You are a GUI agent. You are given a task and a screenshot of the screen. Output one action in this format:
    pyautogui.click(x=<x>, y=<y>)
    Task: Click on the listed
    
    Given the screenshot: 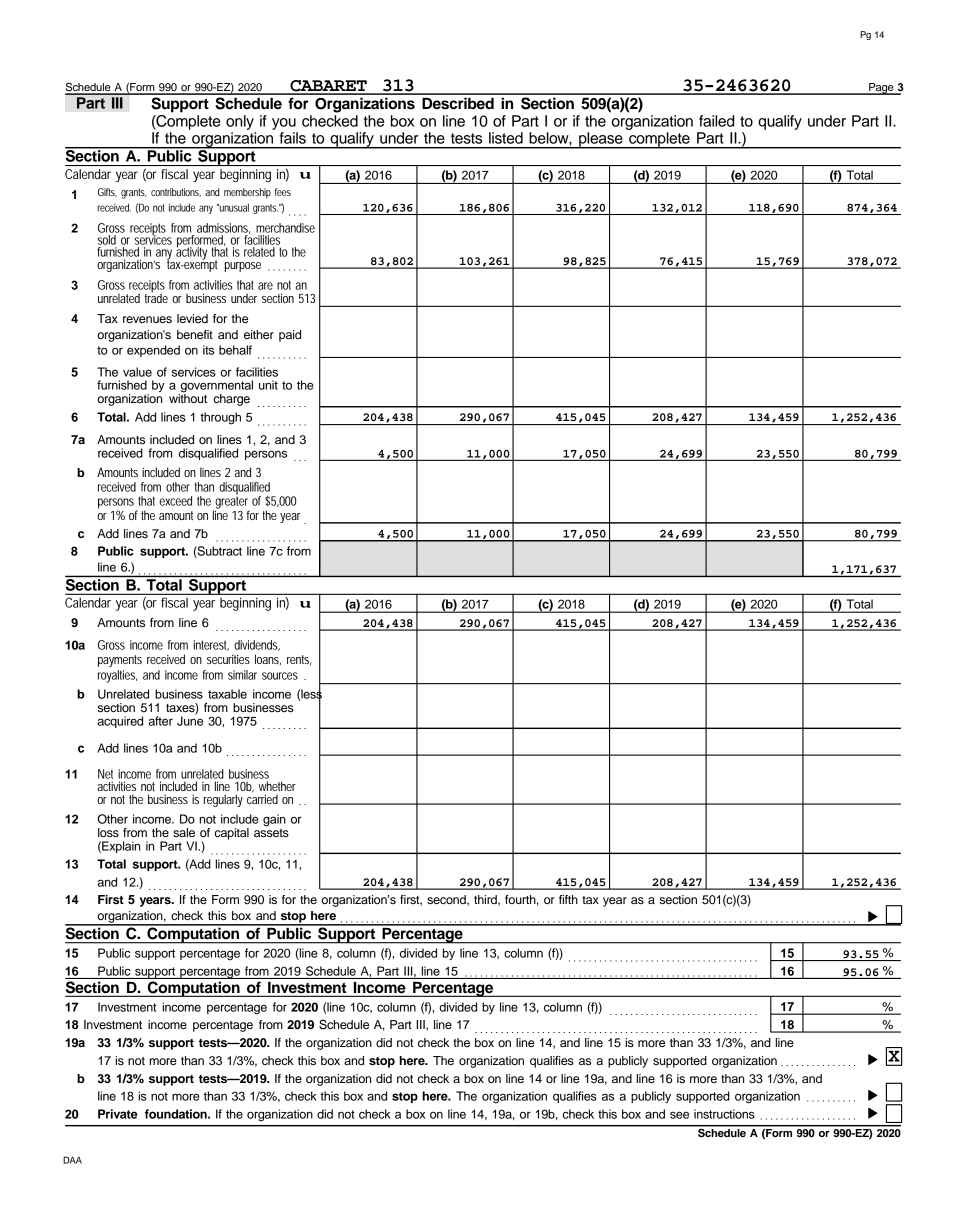 What is the action you would take?
    pyautogui.click(x=506, y=138)
